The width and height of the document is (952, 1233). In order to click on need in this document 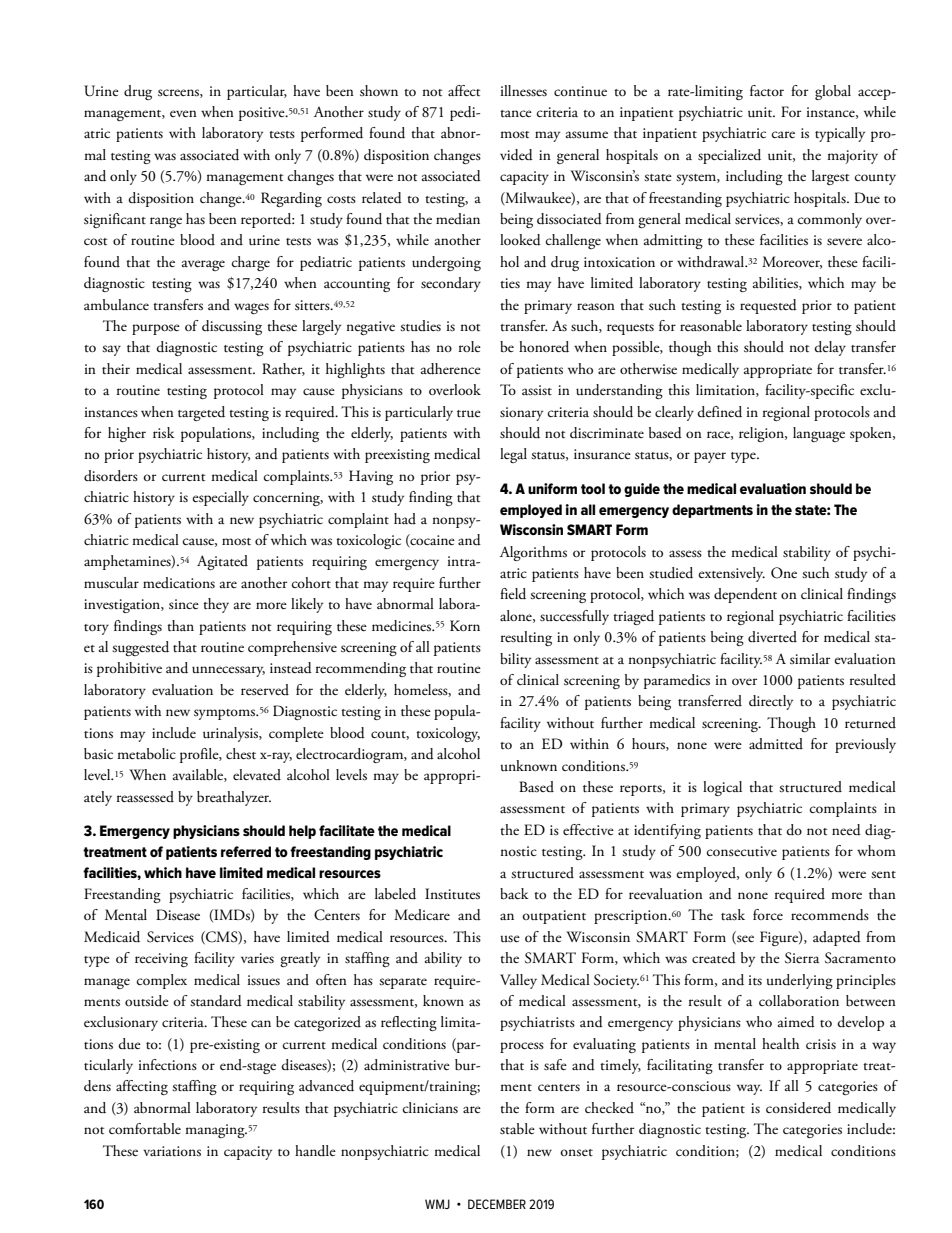, I will do `click(846, 830)`.
